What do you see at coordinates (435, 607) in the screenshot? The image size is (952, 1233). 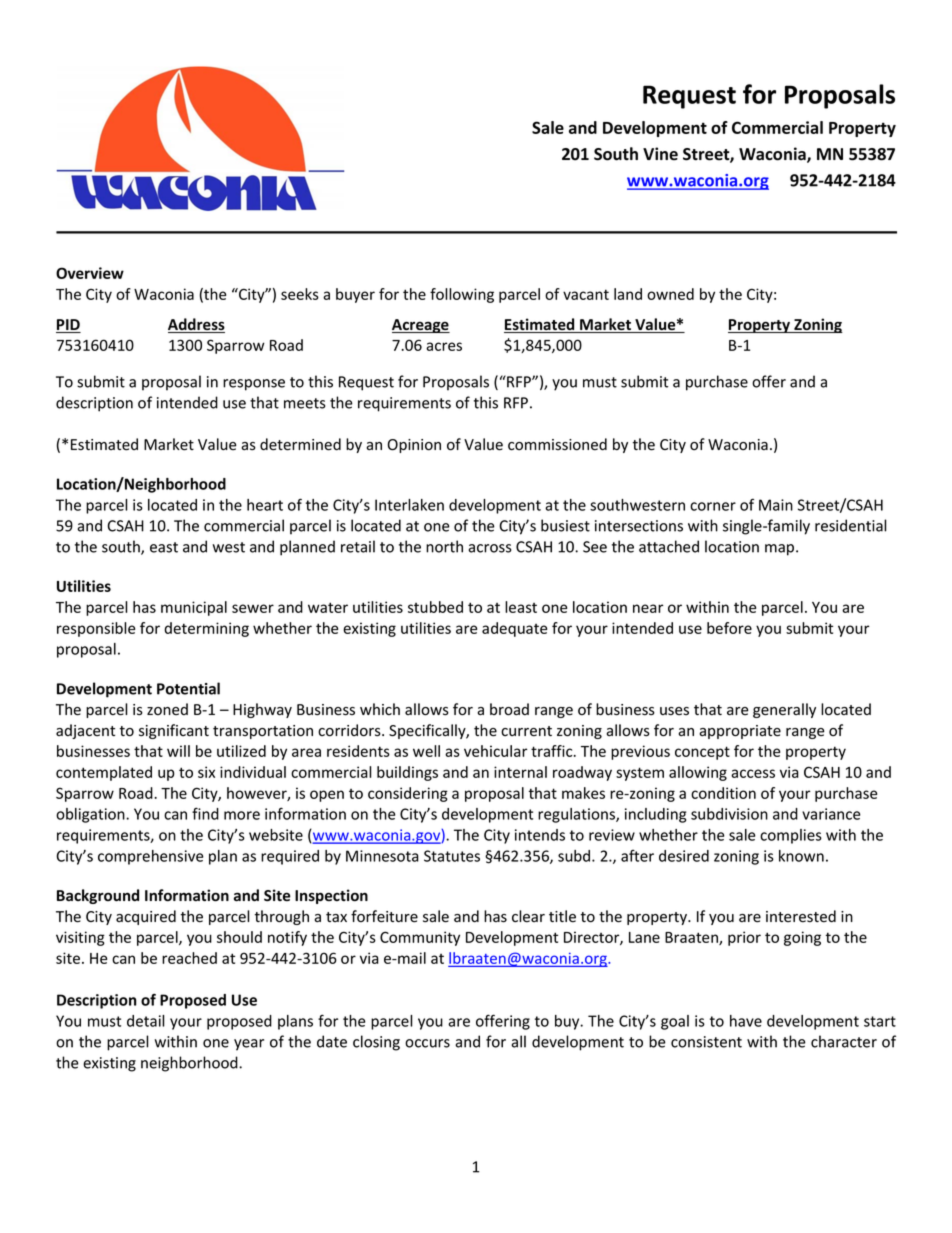 I see `stubbed` at bounding box center [435, 607].
